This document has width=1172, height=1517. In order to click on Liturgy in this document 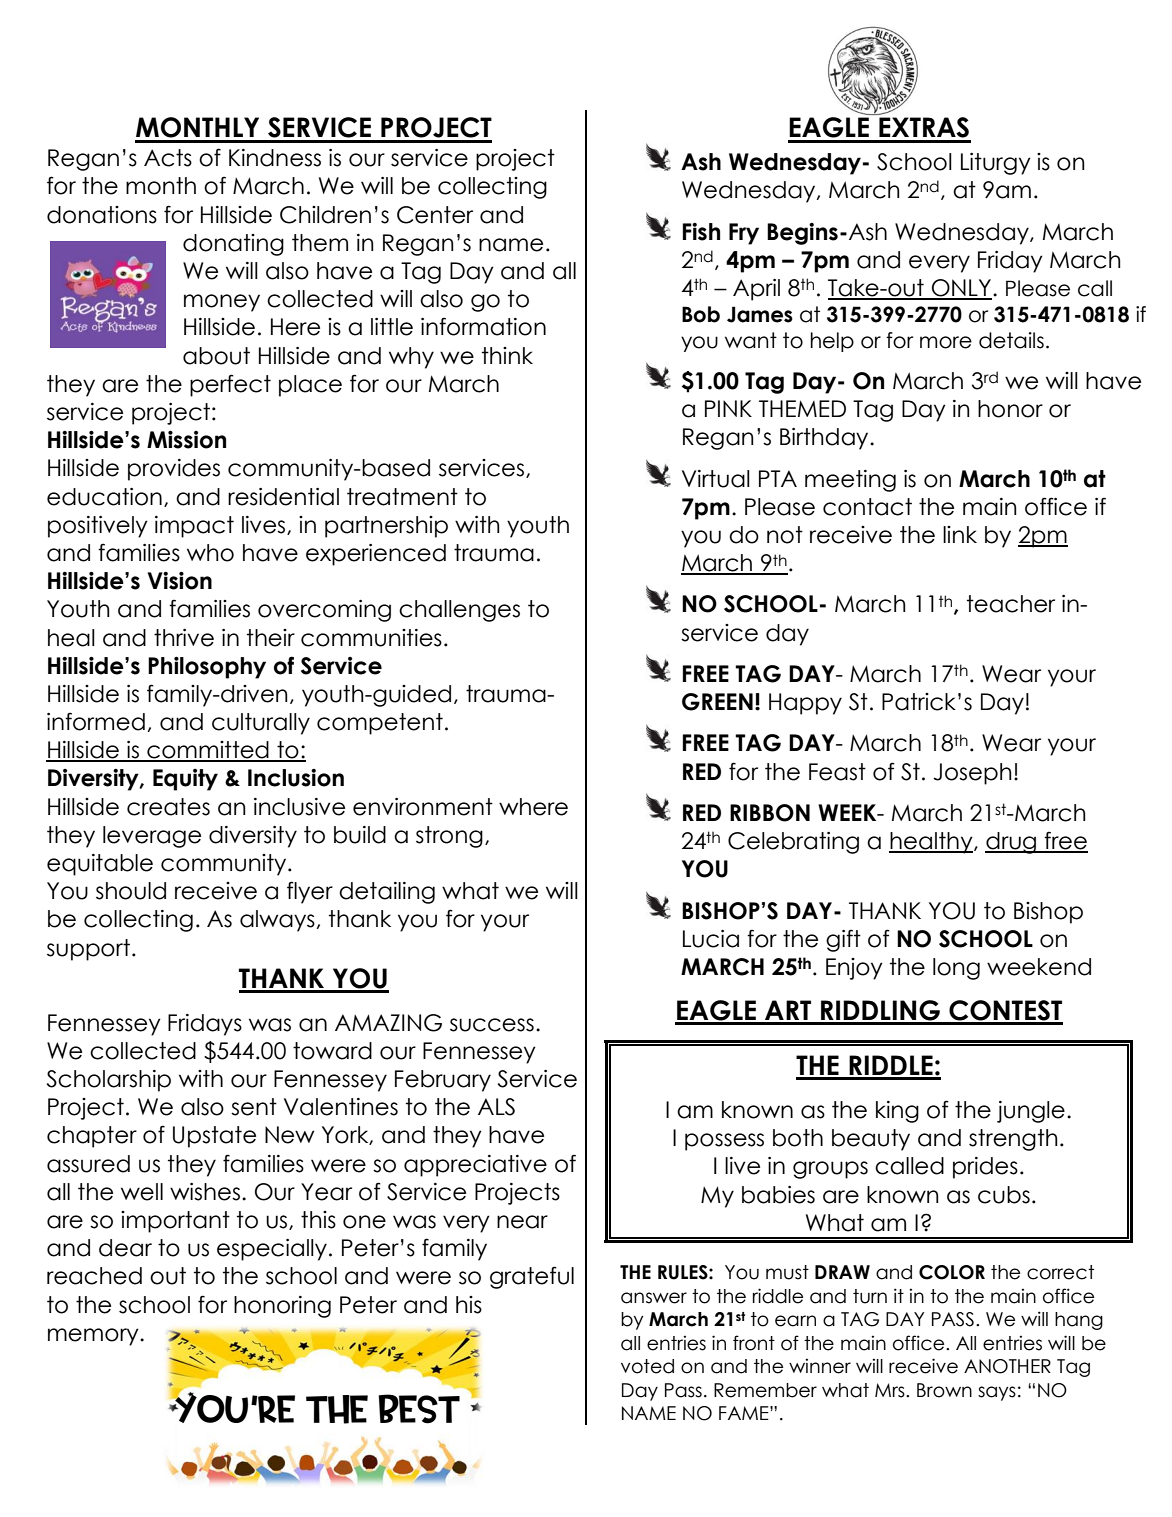, I will do `click(996, 164)`.
